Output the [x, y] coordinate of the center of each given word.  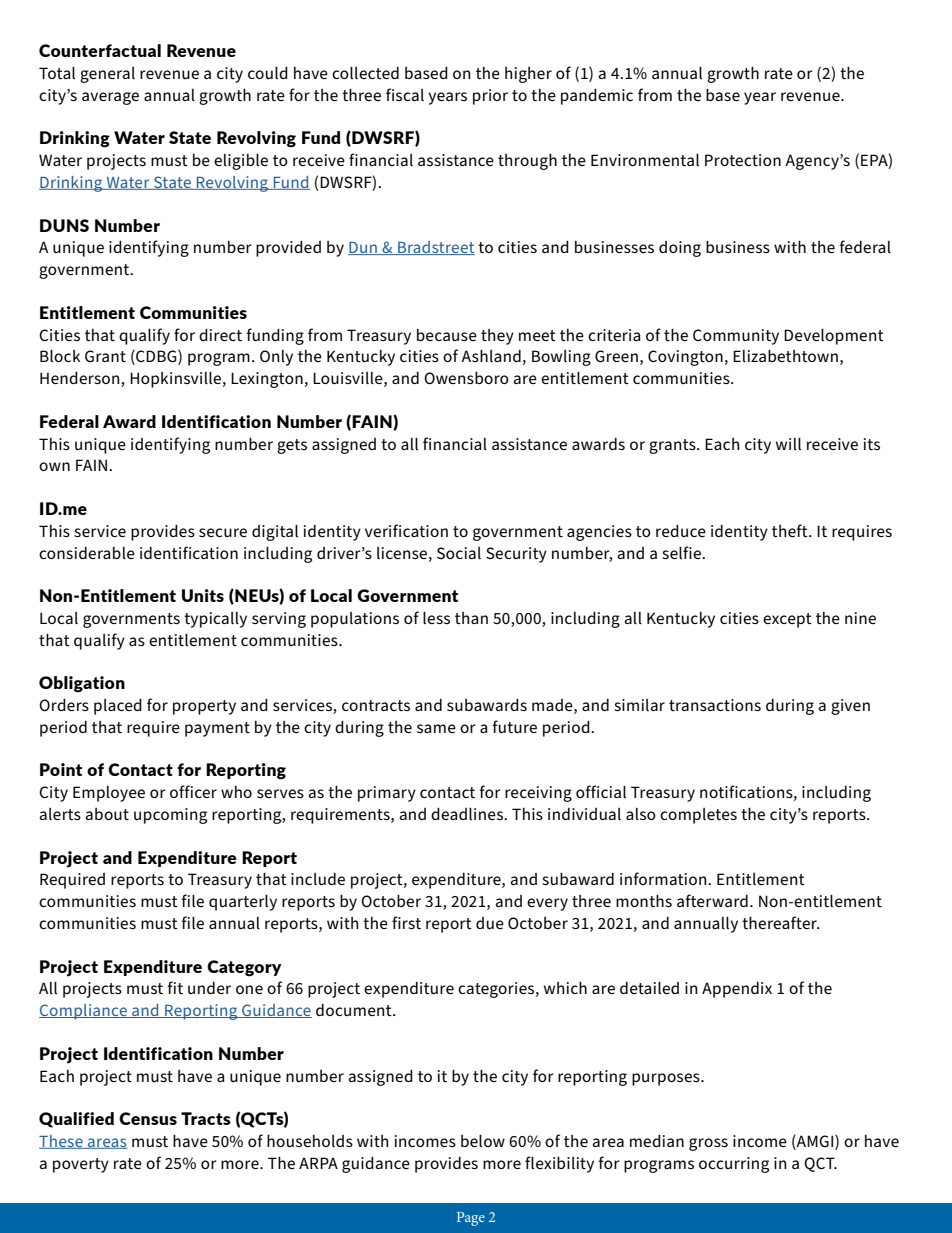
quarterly [243, 903]
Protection [743, 160]
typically [215, 620]
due [490, 923]
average [110, 98]
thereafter [780, 922]
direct [220, 335]
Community [736, 337]
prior [490, 97]
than [471, 618]
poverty [81, 1165]
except [787, 620]
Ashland [491, 356]
